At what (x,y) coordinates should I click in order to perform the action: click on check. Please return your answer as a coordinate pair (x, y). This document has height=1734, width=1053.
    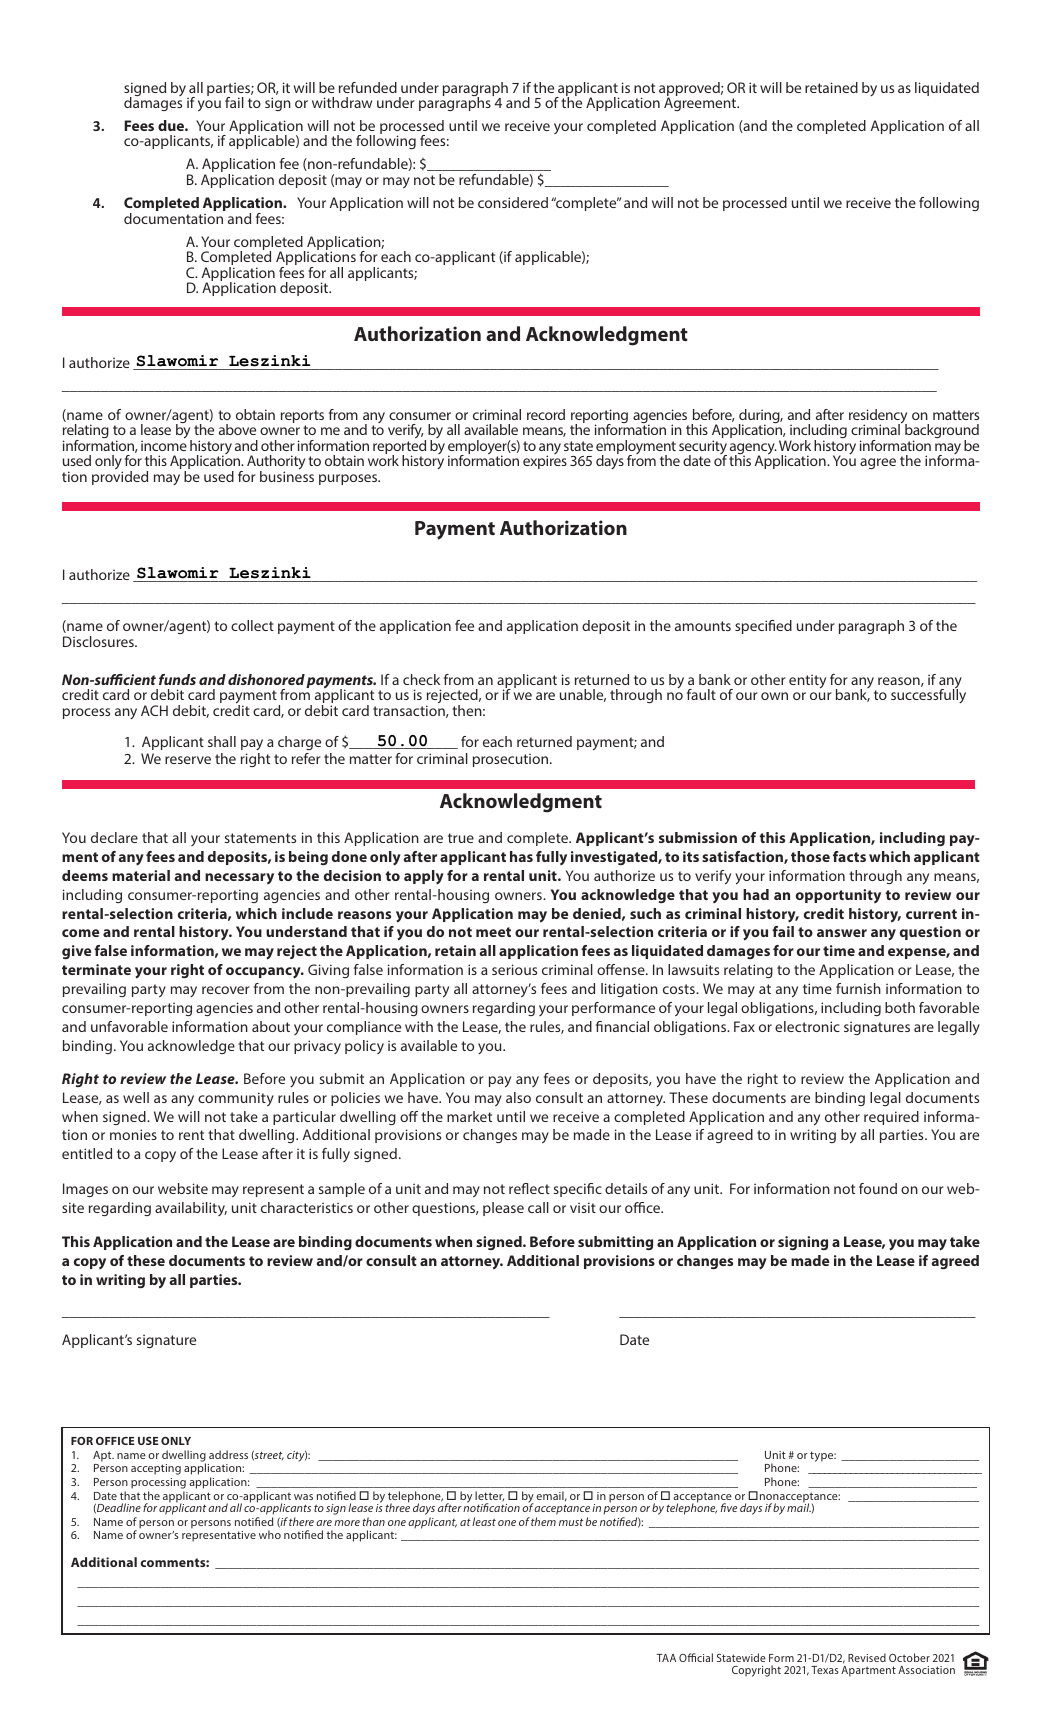
    Looking at the image, I should click on (421, 679).
